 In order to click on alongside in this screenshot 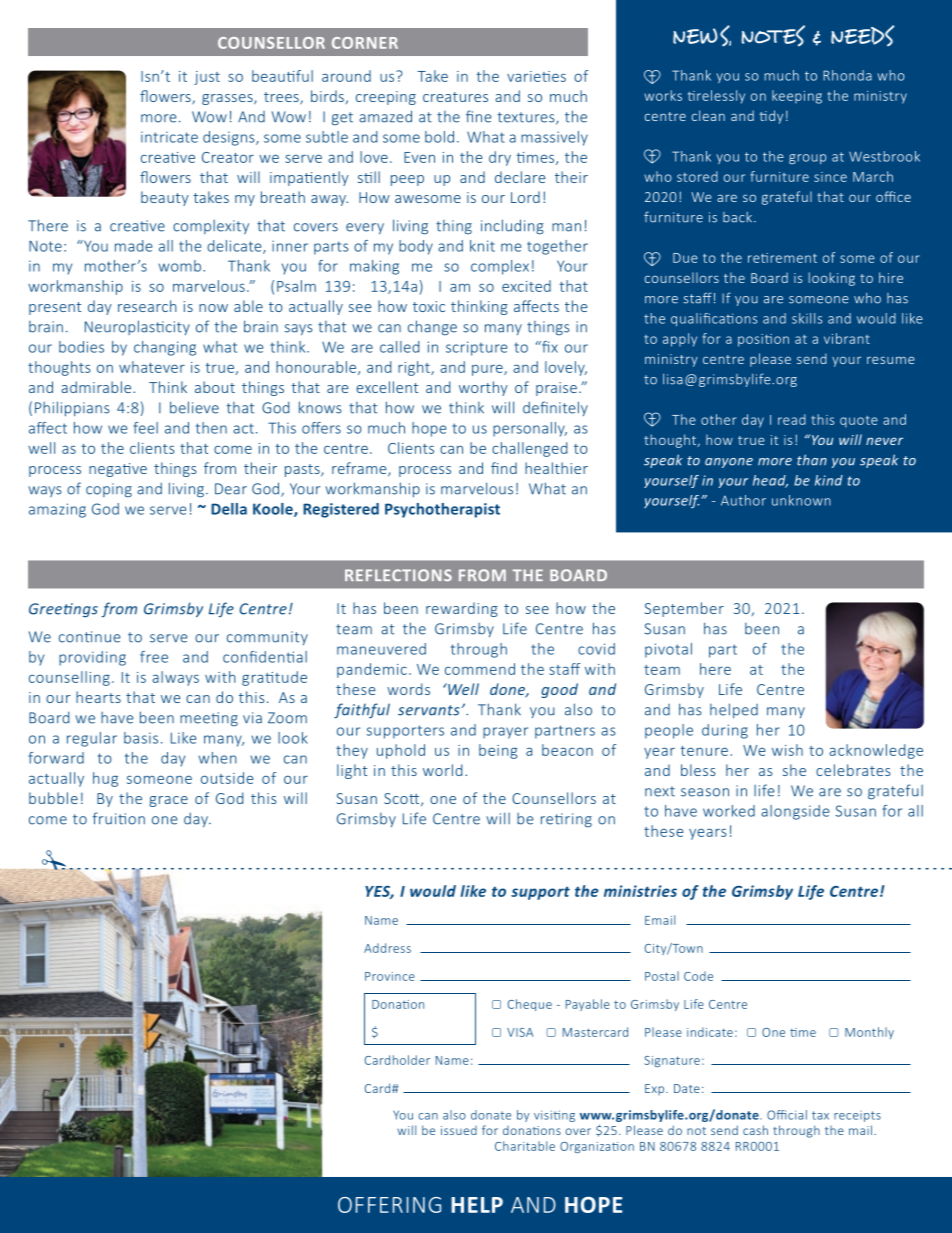, I will do `click(795, 812)`.
